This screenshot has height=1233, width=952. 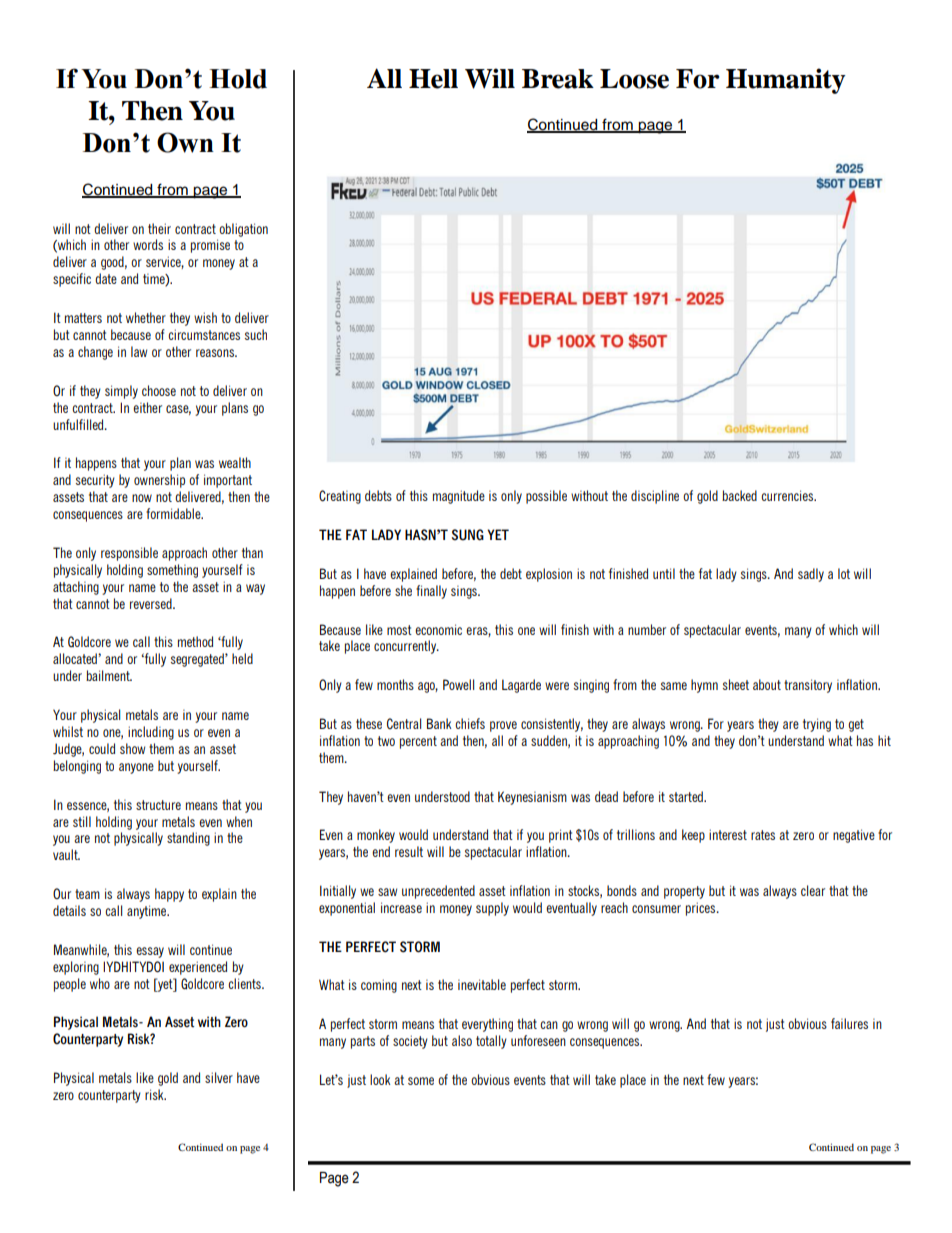 I want to click on Powell, so click(x=458, y=684).
